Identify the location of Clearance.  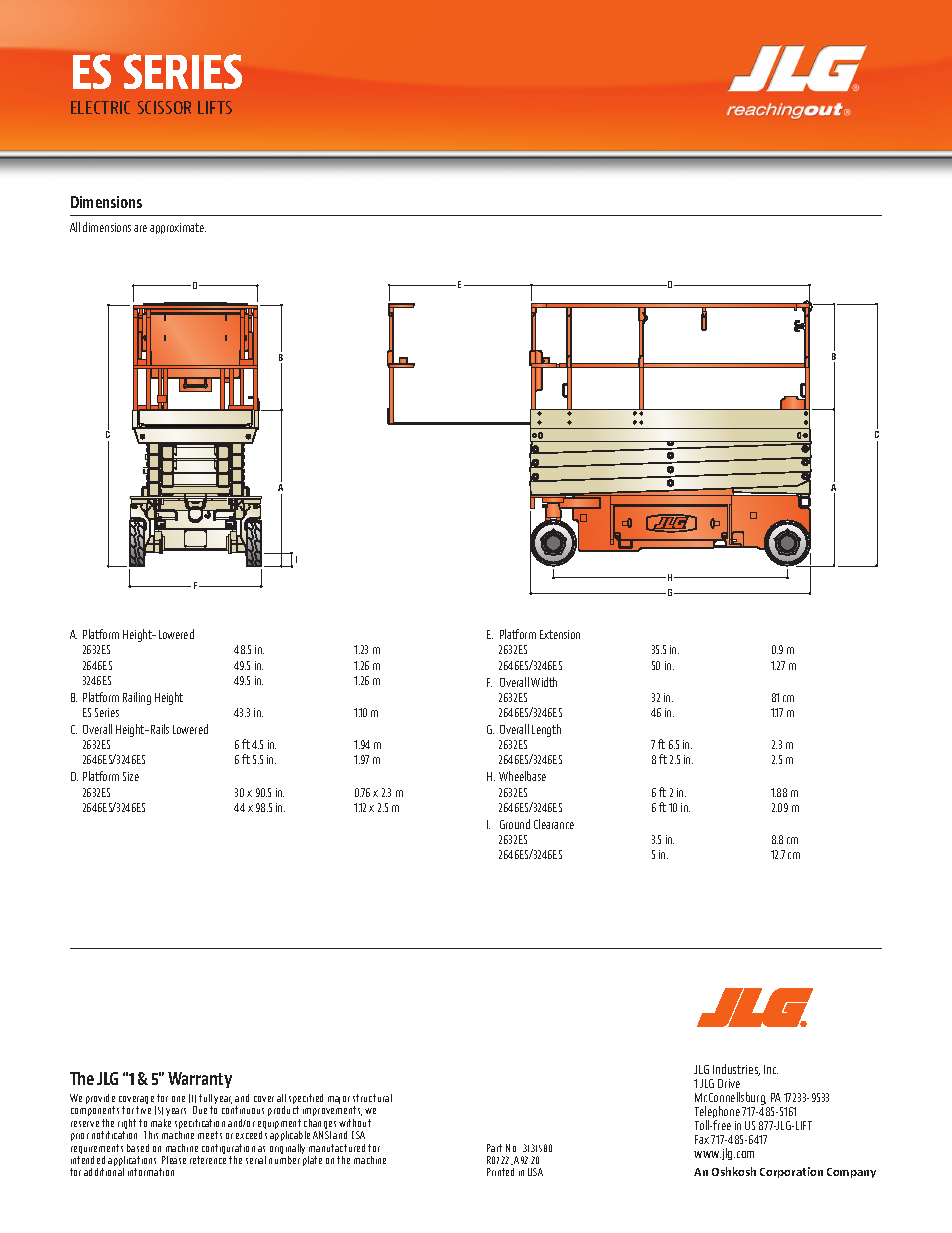
(554, 824).
